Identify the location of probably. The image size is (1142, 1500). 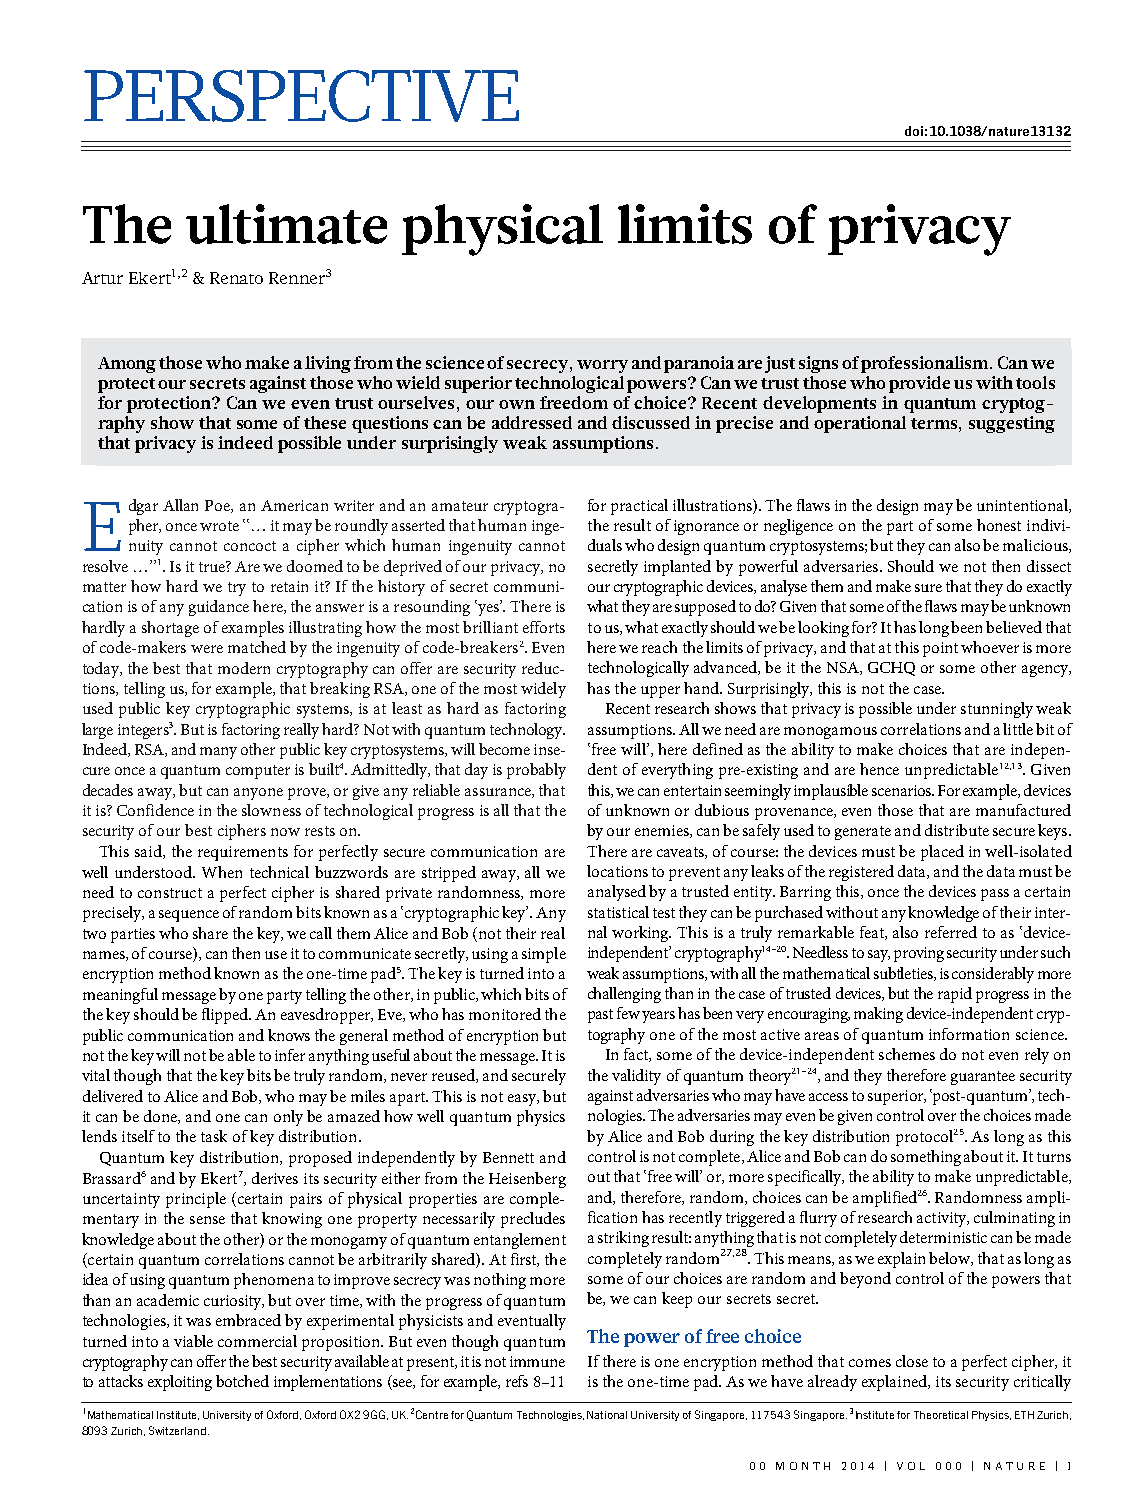
(536, 771).
